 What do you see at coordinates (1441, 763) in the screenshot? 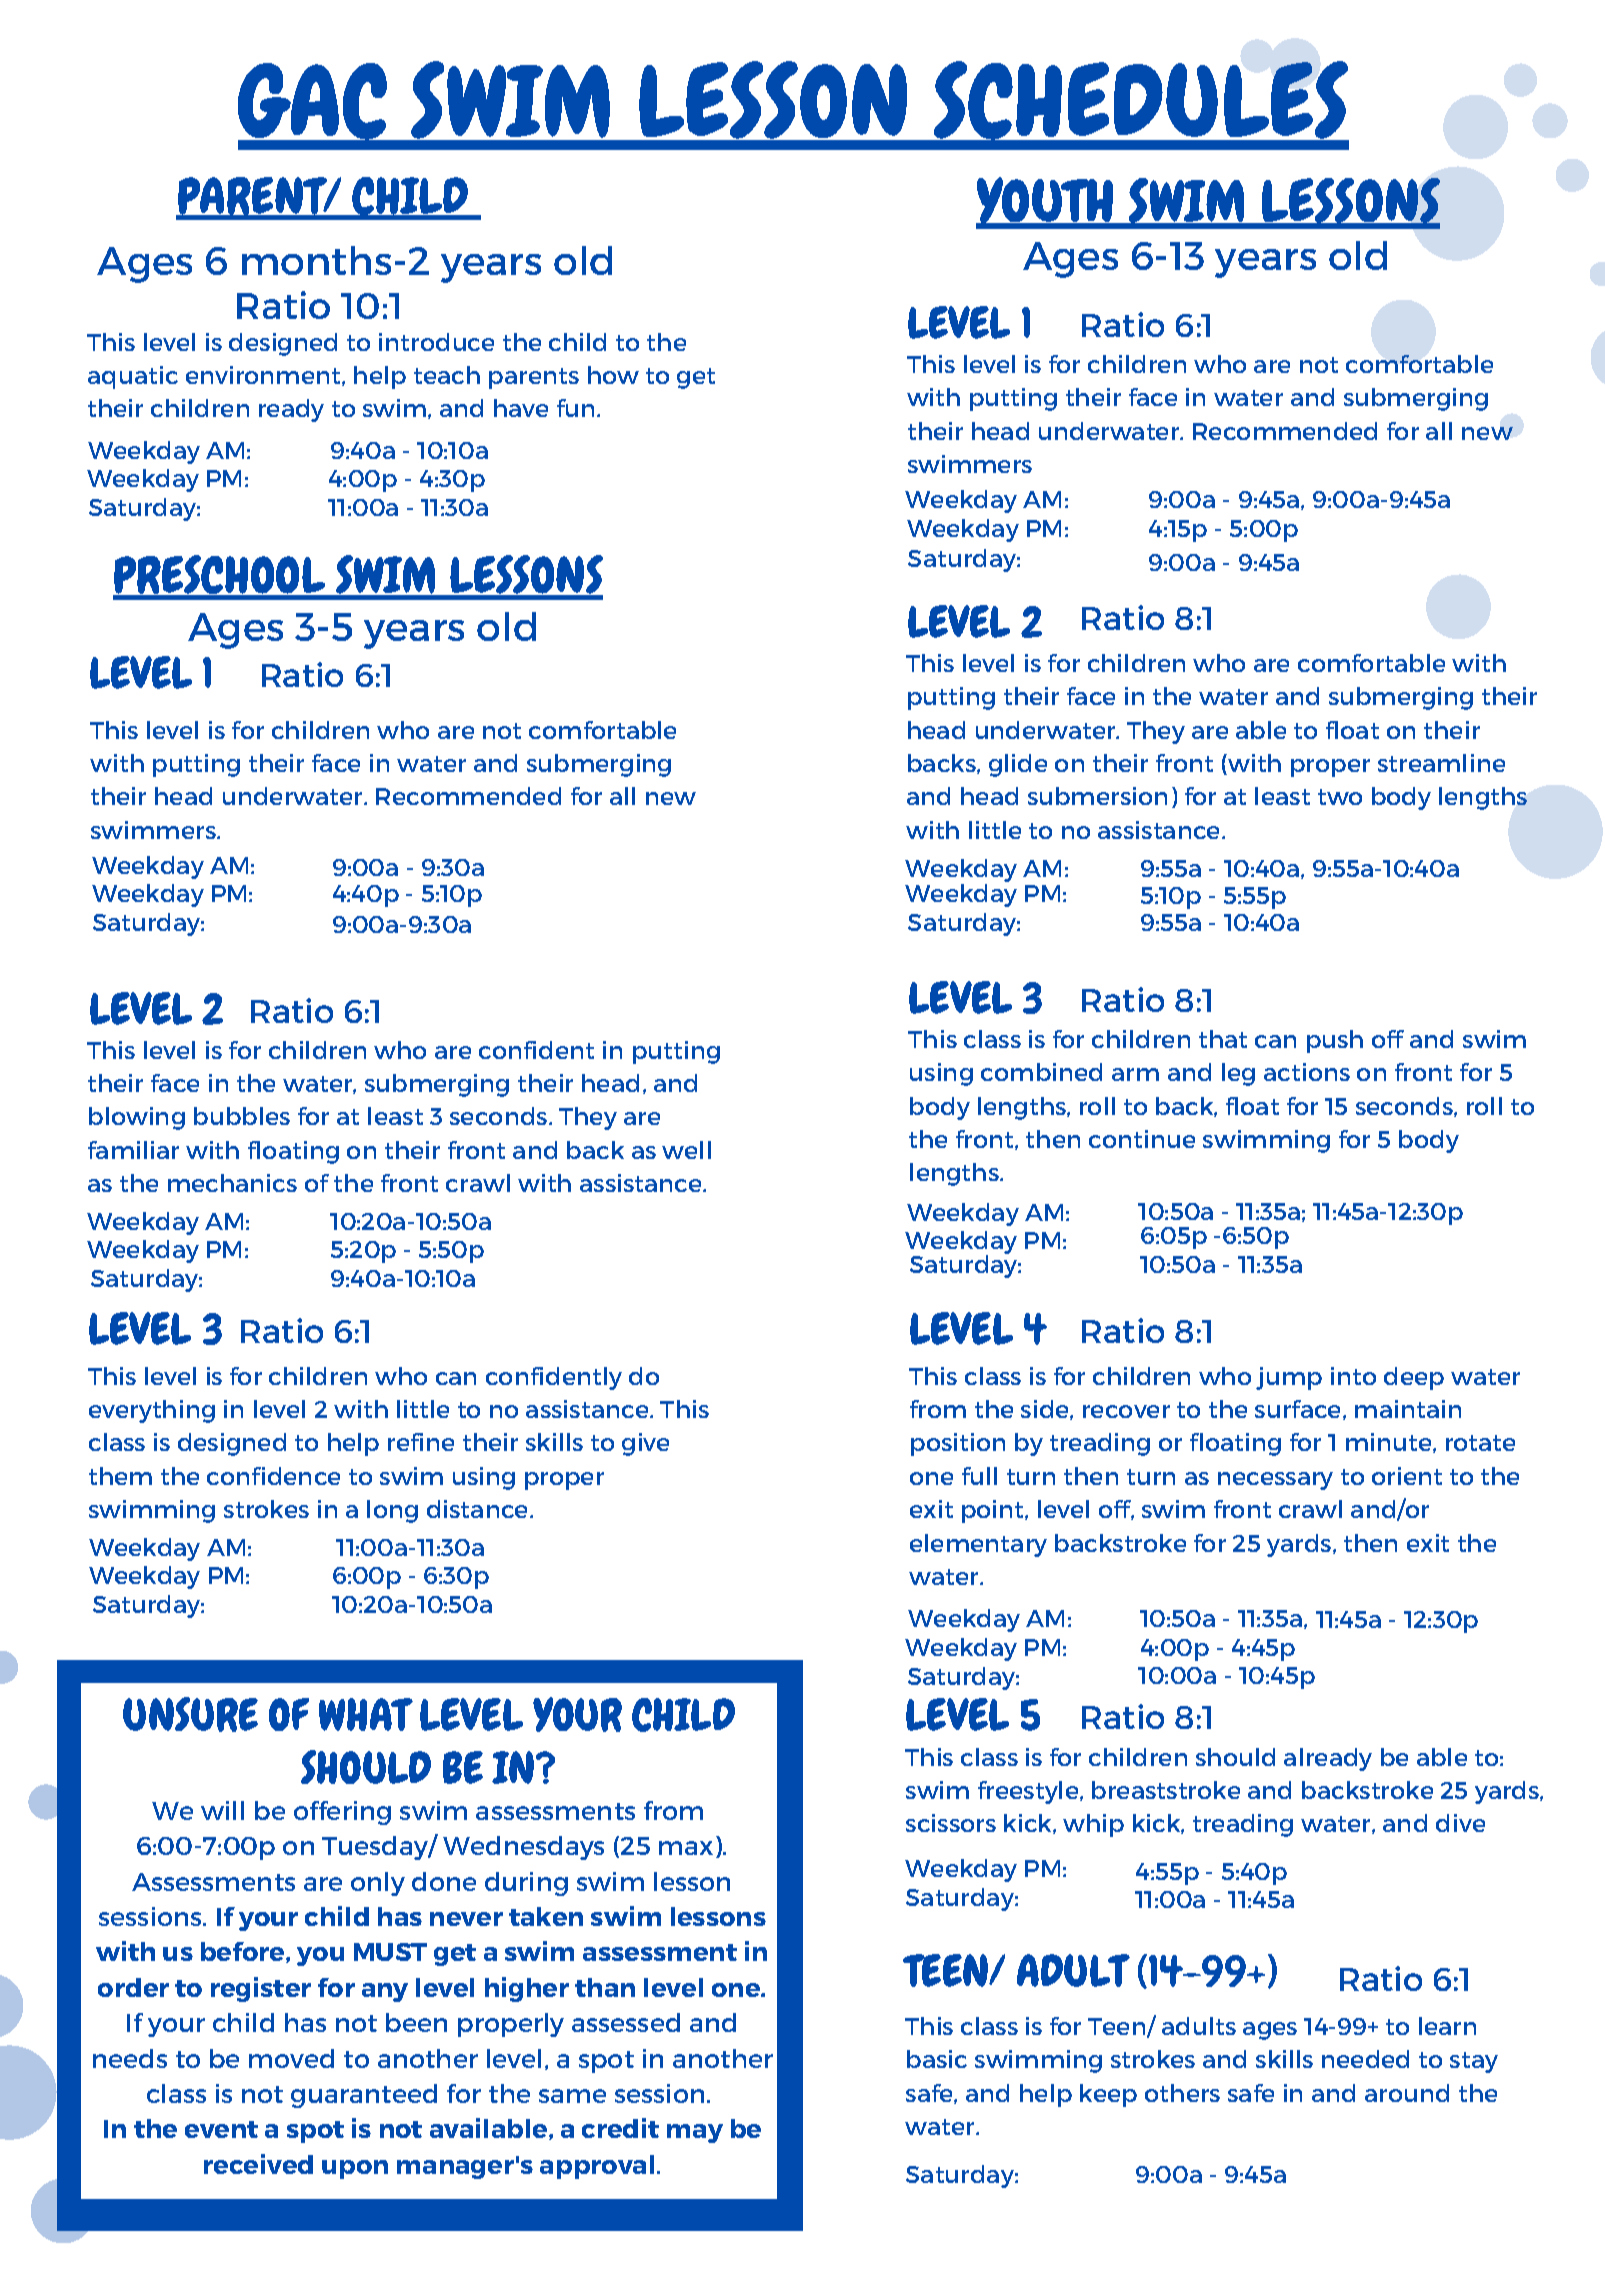
I see `streamline` at bounding box center [1441, 763].
